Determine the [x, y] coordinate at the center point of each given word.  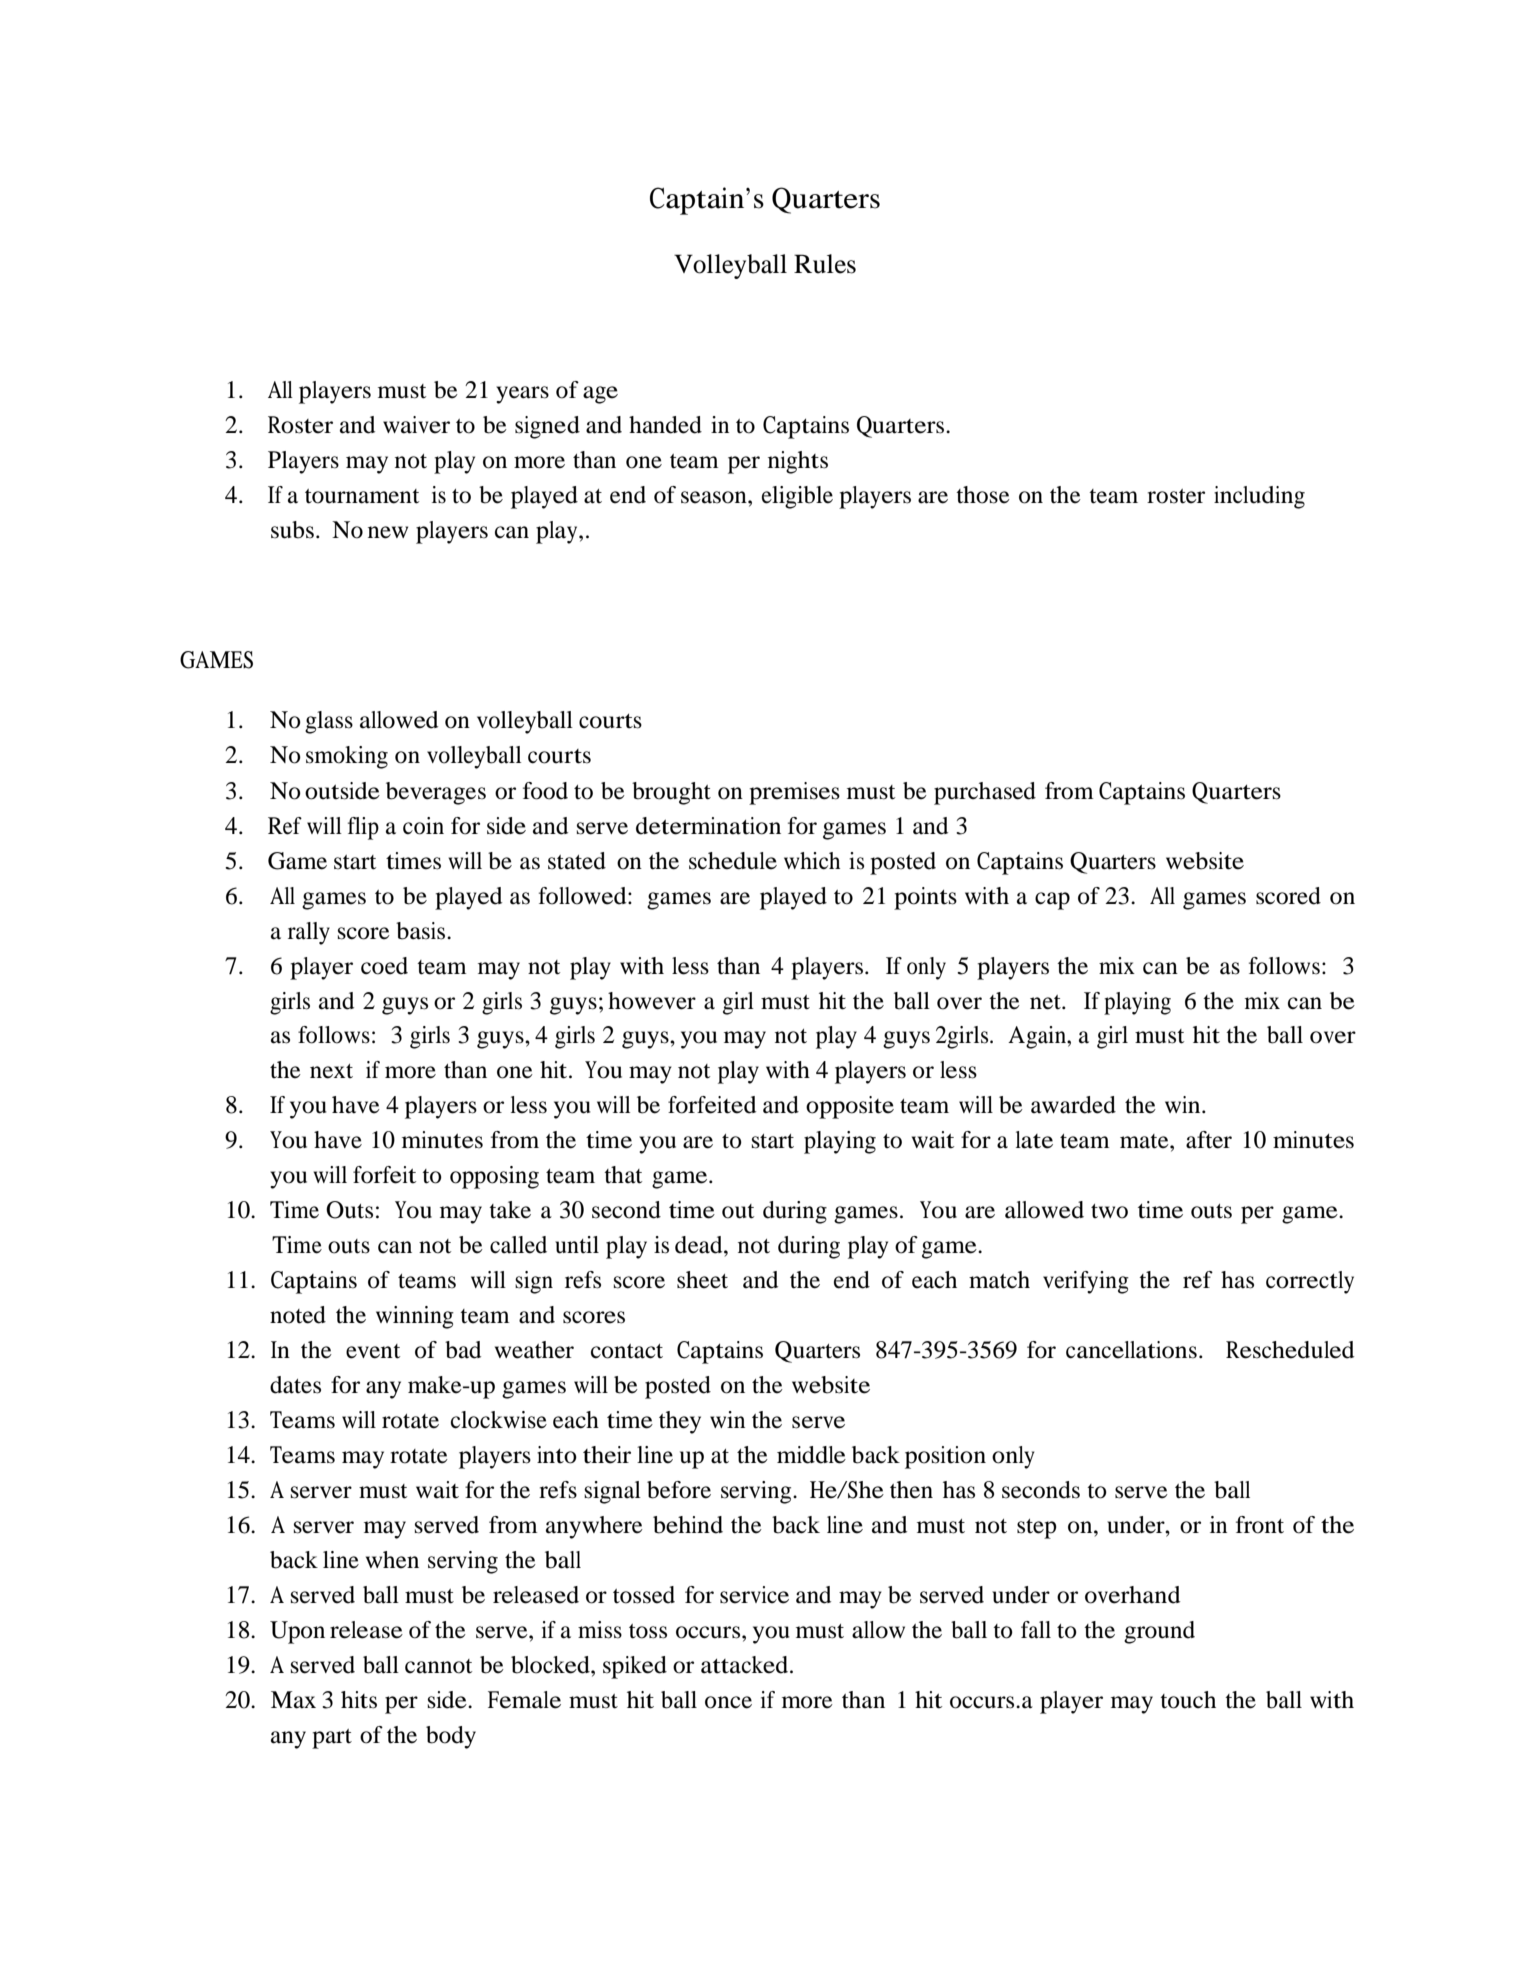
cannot [438, 1666]
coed [384, 966]
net [1046, 1002]
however [652, 1001]
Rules [825, 264]
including [1259, 497]
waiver [416, 425]
